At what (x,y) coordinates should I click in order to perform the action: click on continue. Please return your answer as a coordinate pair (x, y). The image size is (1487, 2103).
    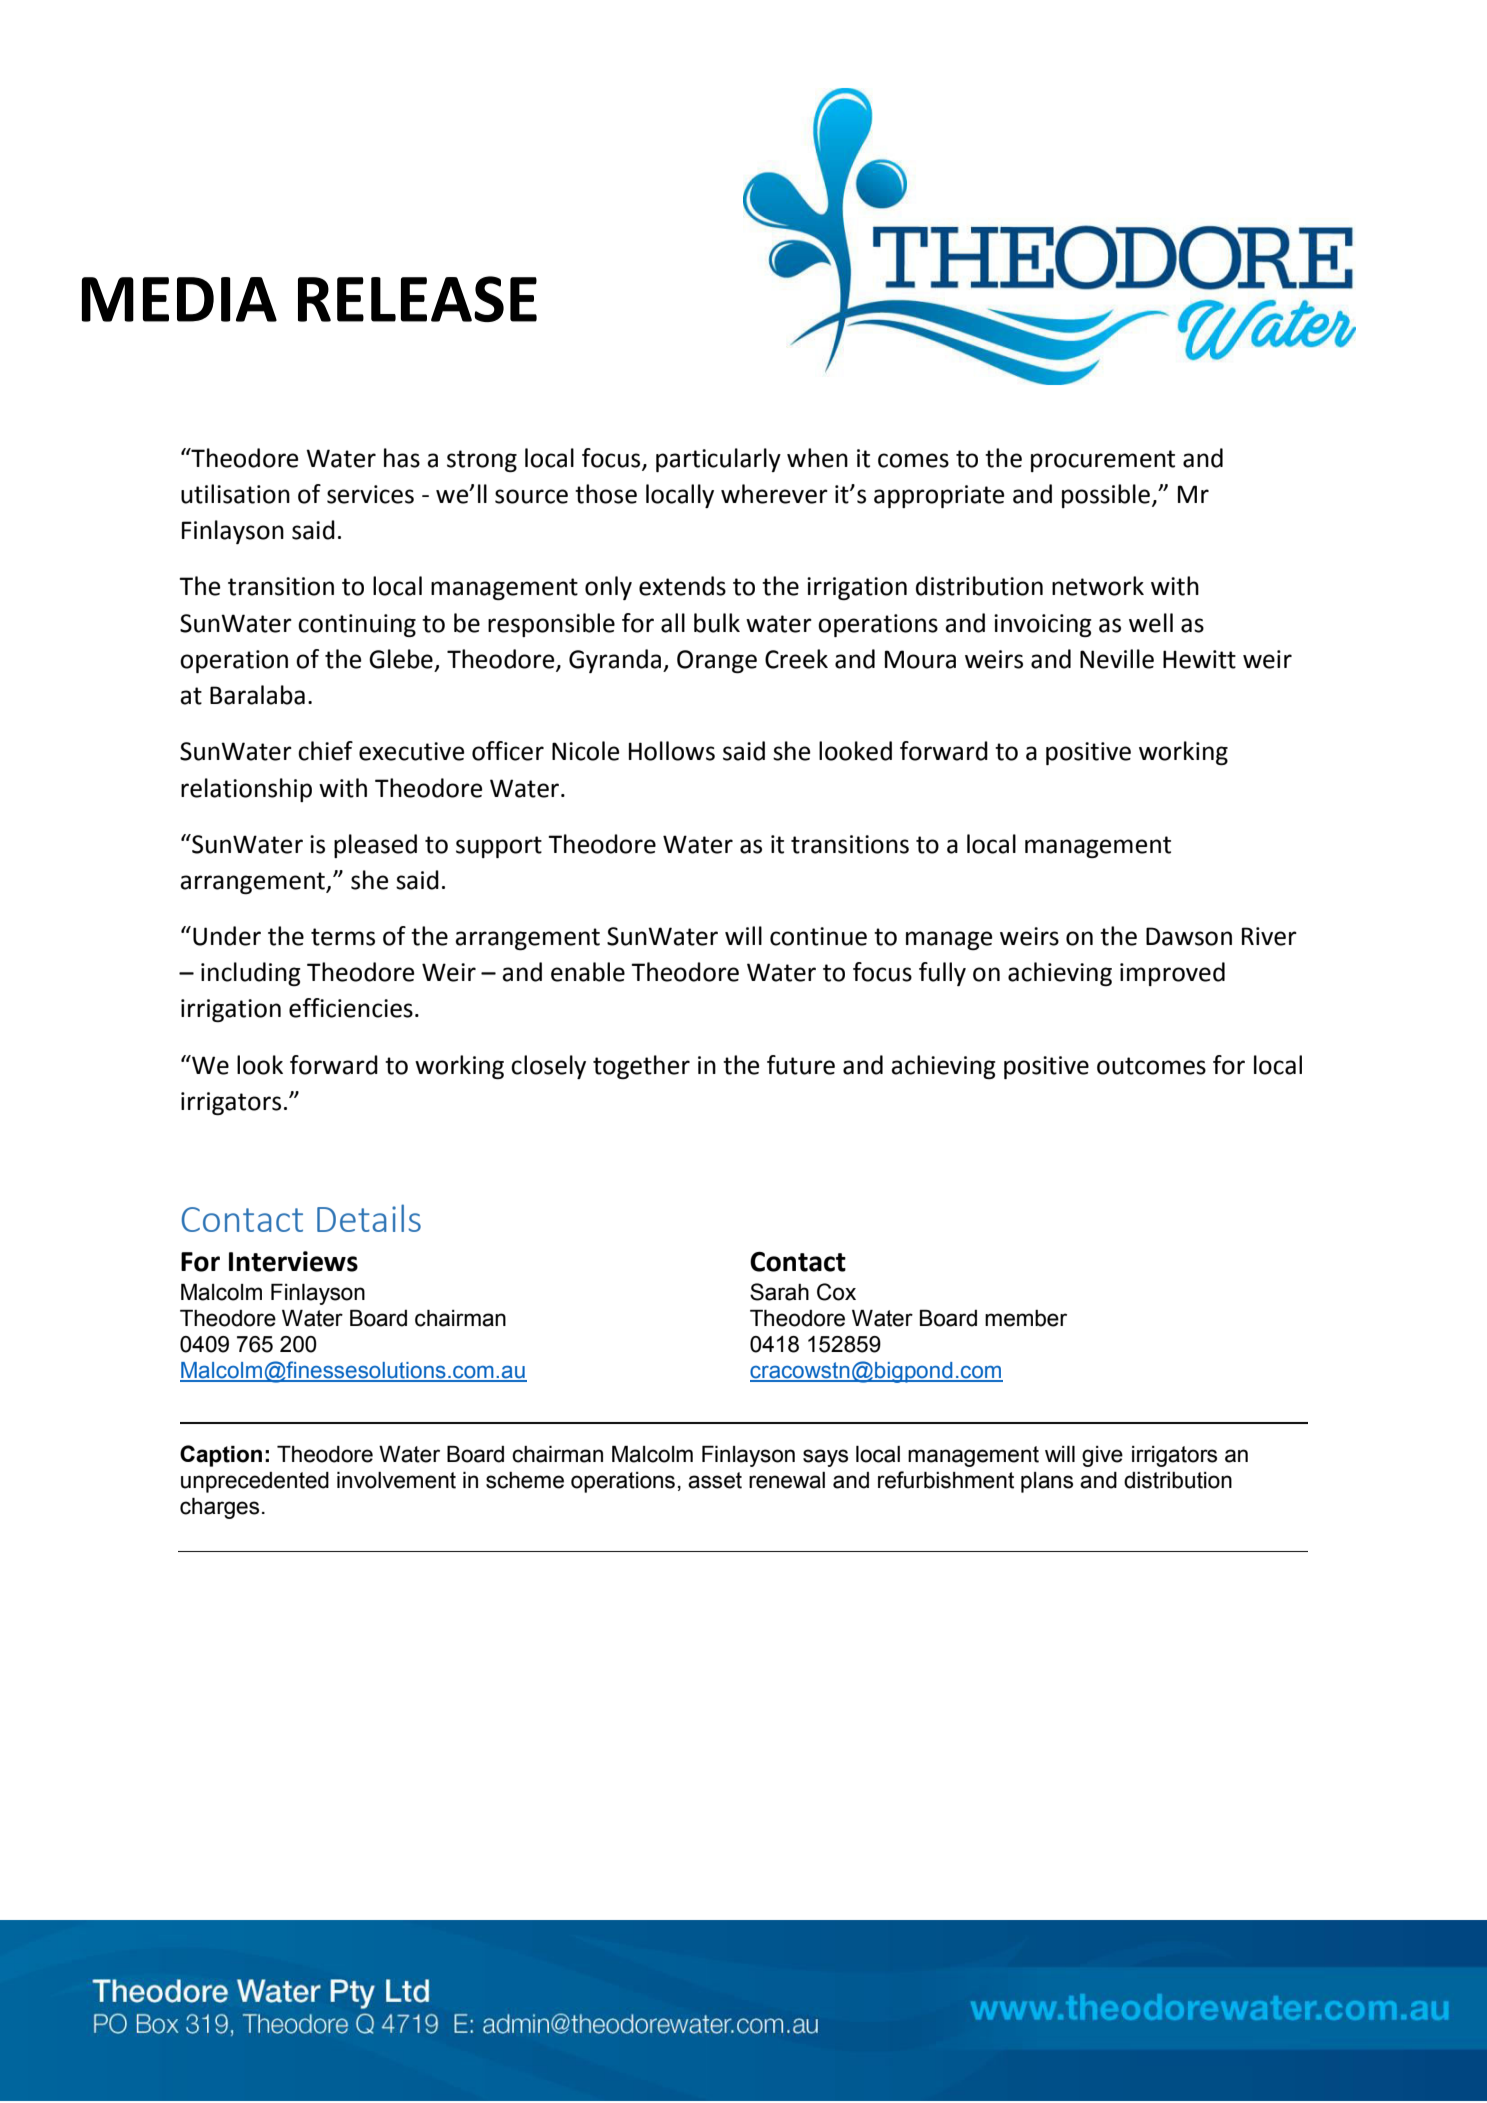
    Looking at the image, I should click on (818, 936).
